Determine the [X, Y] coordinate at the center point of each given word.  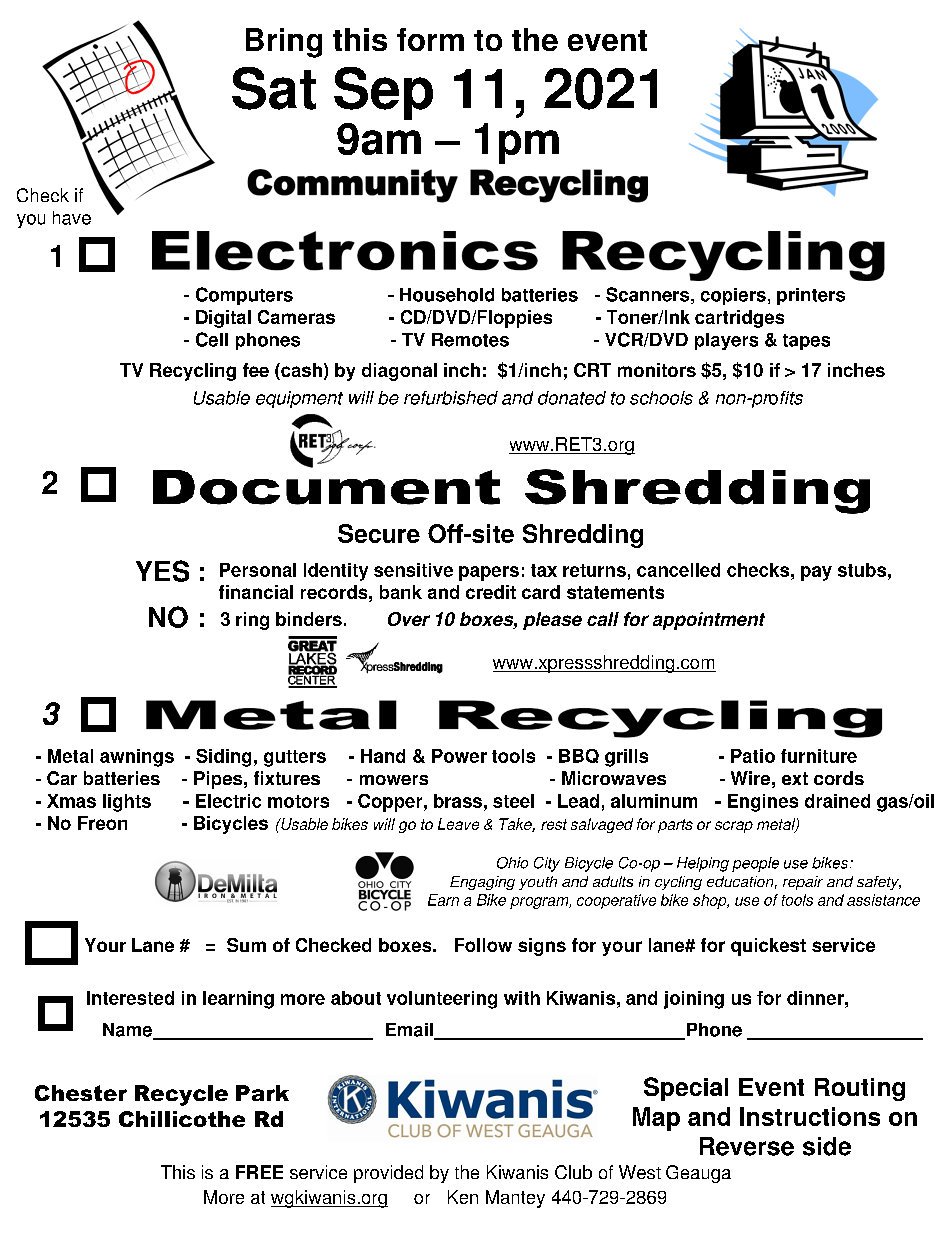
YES [162, 571]
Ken [463, 1197]
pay [816, 573]
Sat [274, 88]
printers [811, 296]
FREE [259, 1172]
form [430, 39]
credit [491, 592]
